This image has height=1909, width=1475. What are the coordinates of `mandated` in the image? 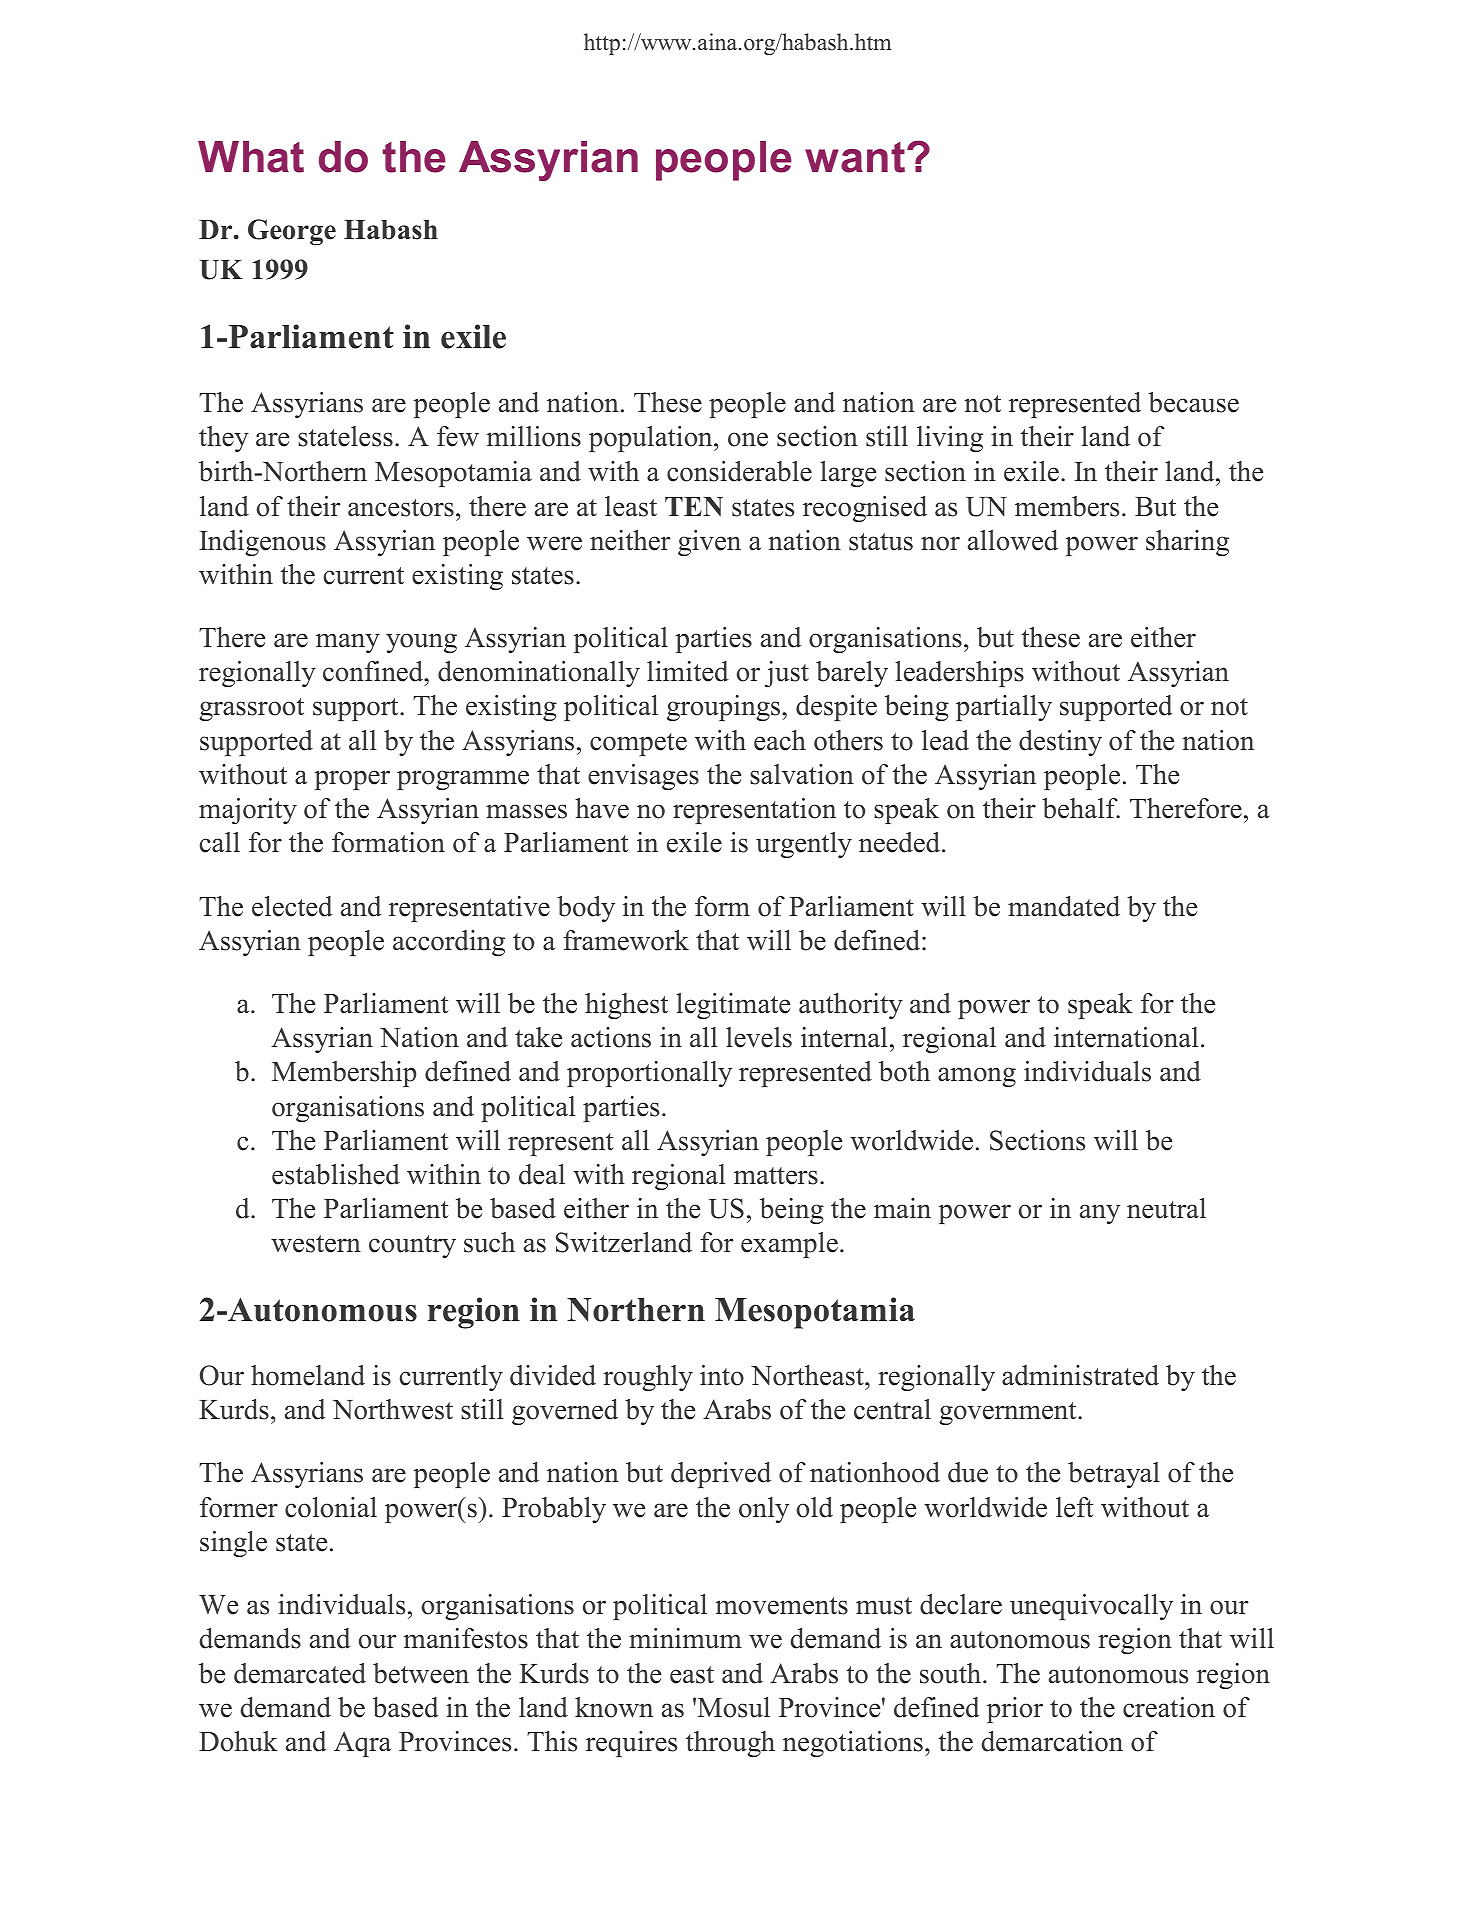 It's located at (1064, 906).
